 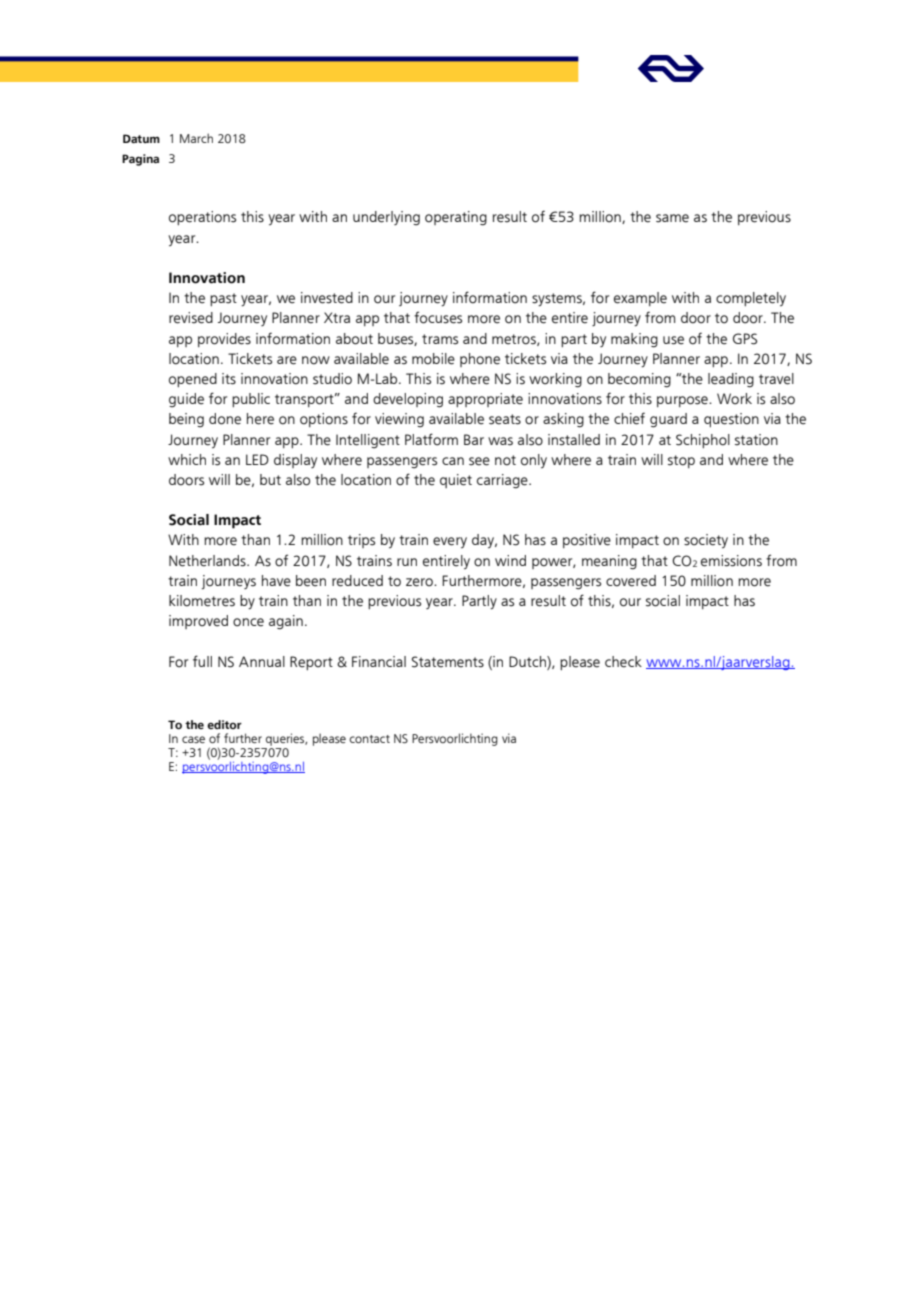 I want to click on GPS, so click(x=745, y=339).
